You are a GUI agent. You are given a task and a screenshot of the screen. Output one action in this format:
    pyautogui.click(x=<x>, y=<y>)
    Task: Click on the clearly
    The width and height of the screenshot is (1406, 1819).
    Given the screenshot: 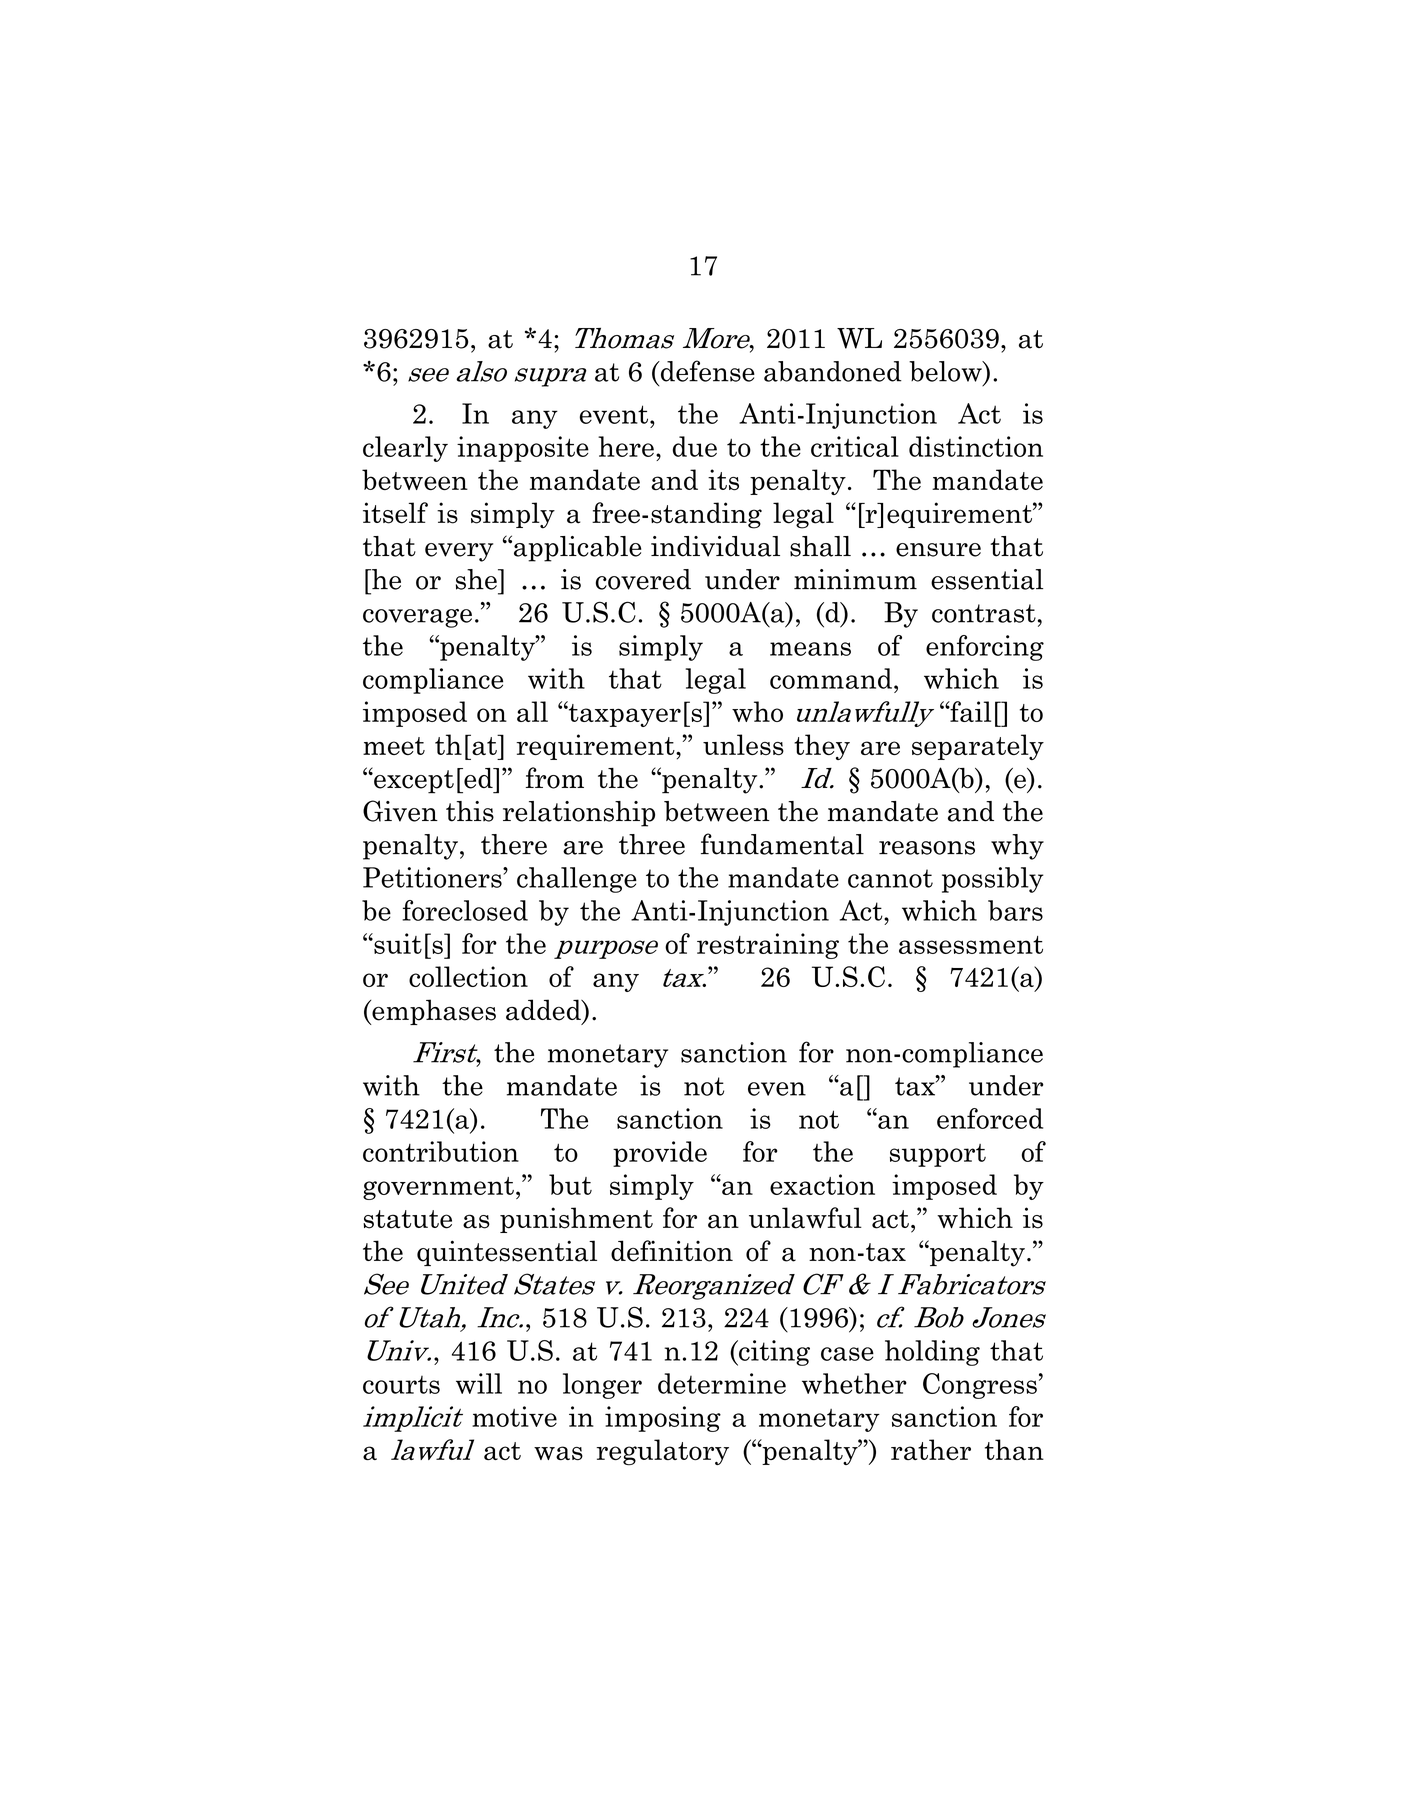 What is the action you would take?
    pyautogui.click(x=405, y=449)
